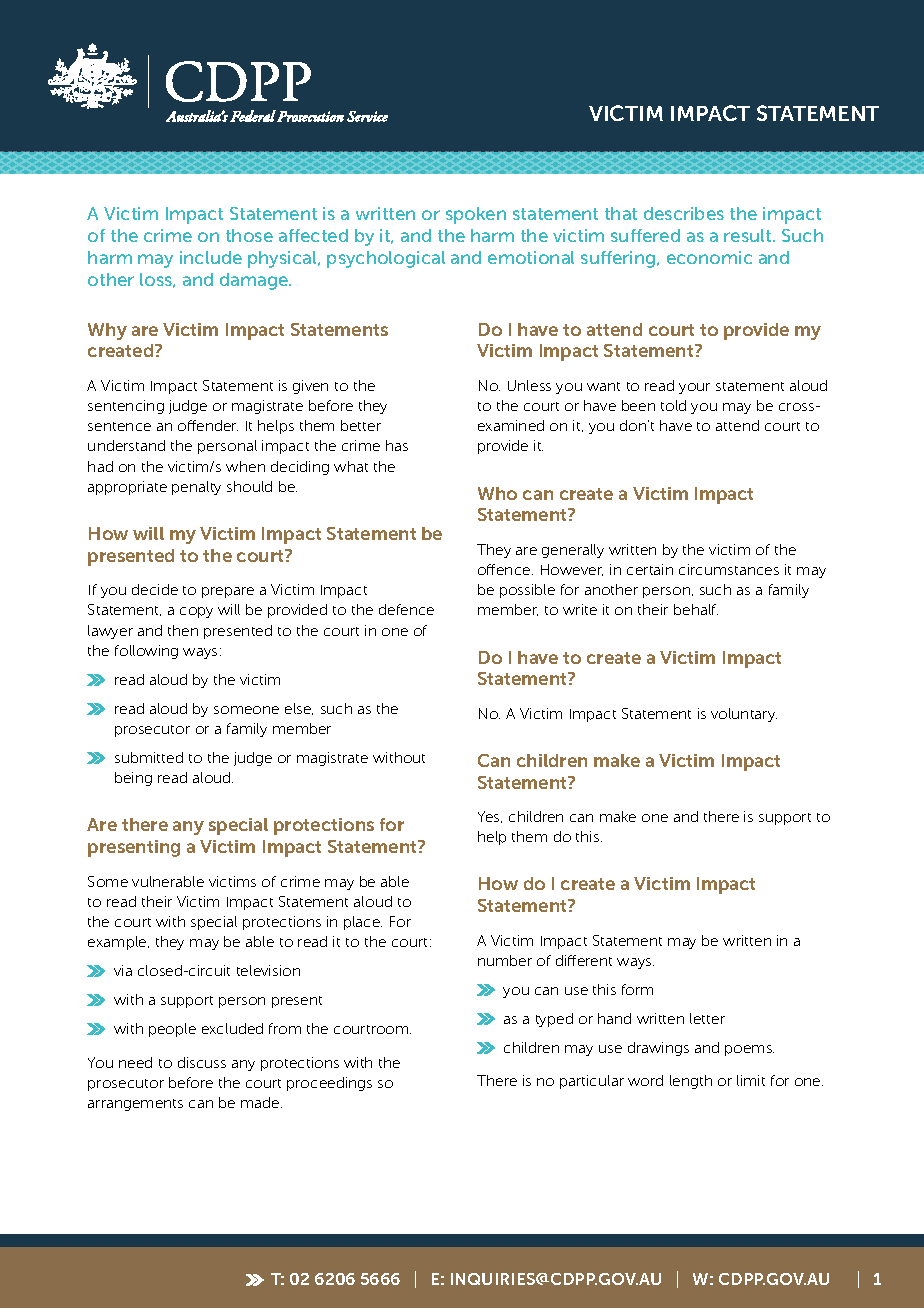 The image size is (924, 1308). Describe the element at coordinates (202, 1062) in the screenshot. I see `discuss` at that location.
